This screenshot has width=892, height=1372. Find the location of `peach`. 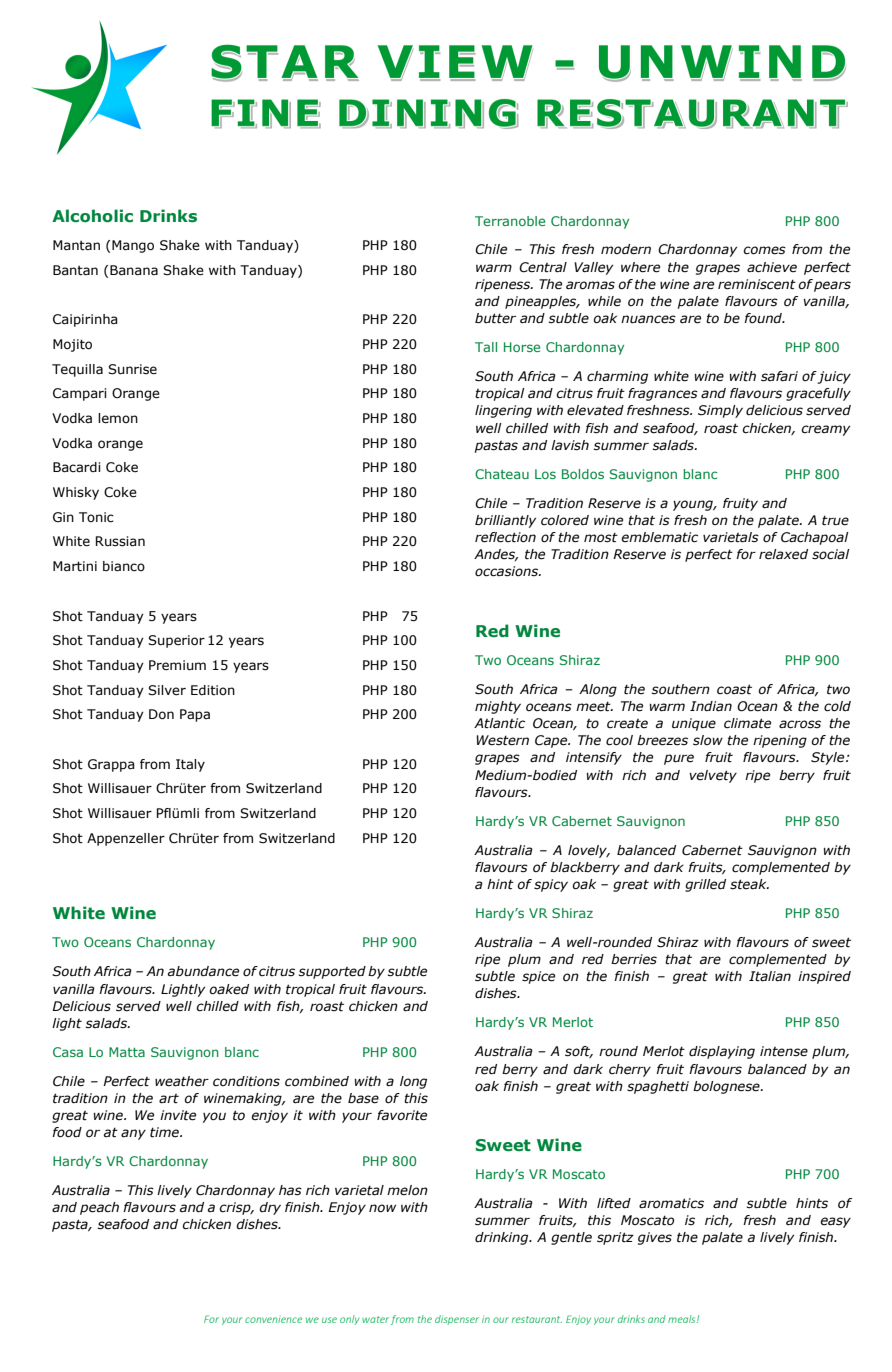

peach is located at coordinates (99, 1208).
